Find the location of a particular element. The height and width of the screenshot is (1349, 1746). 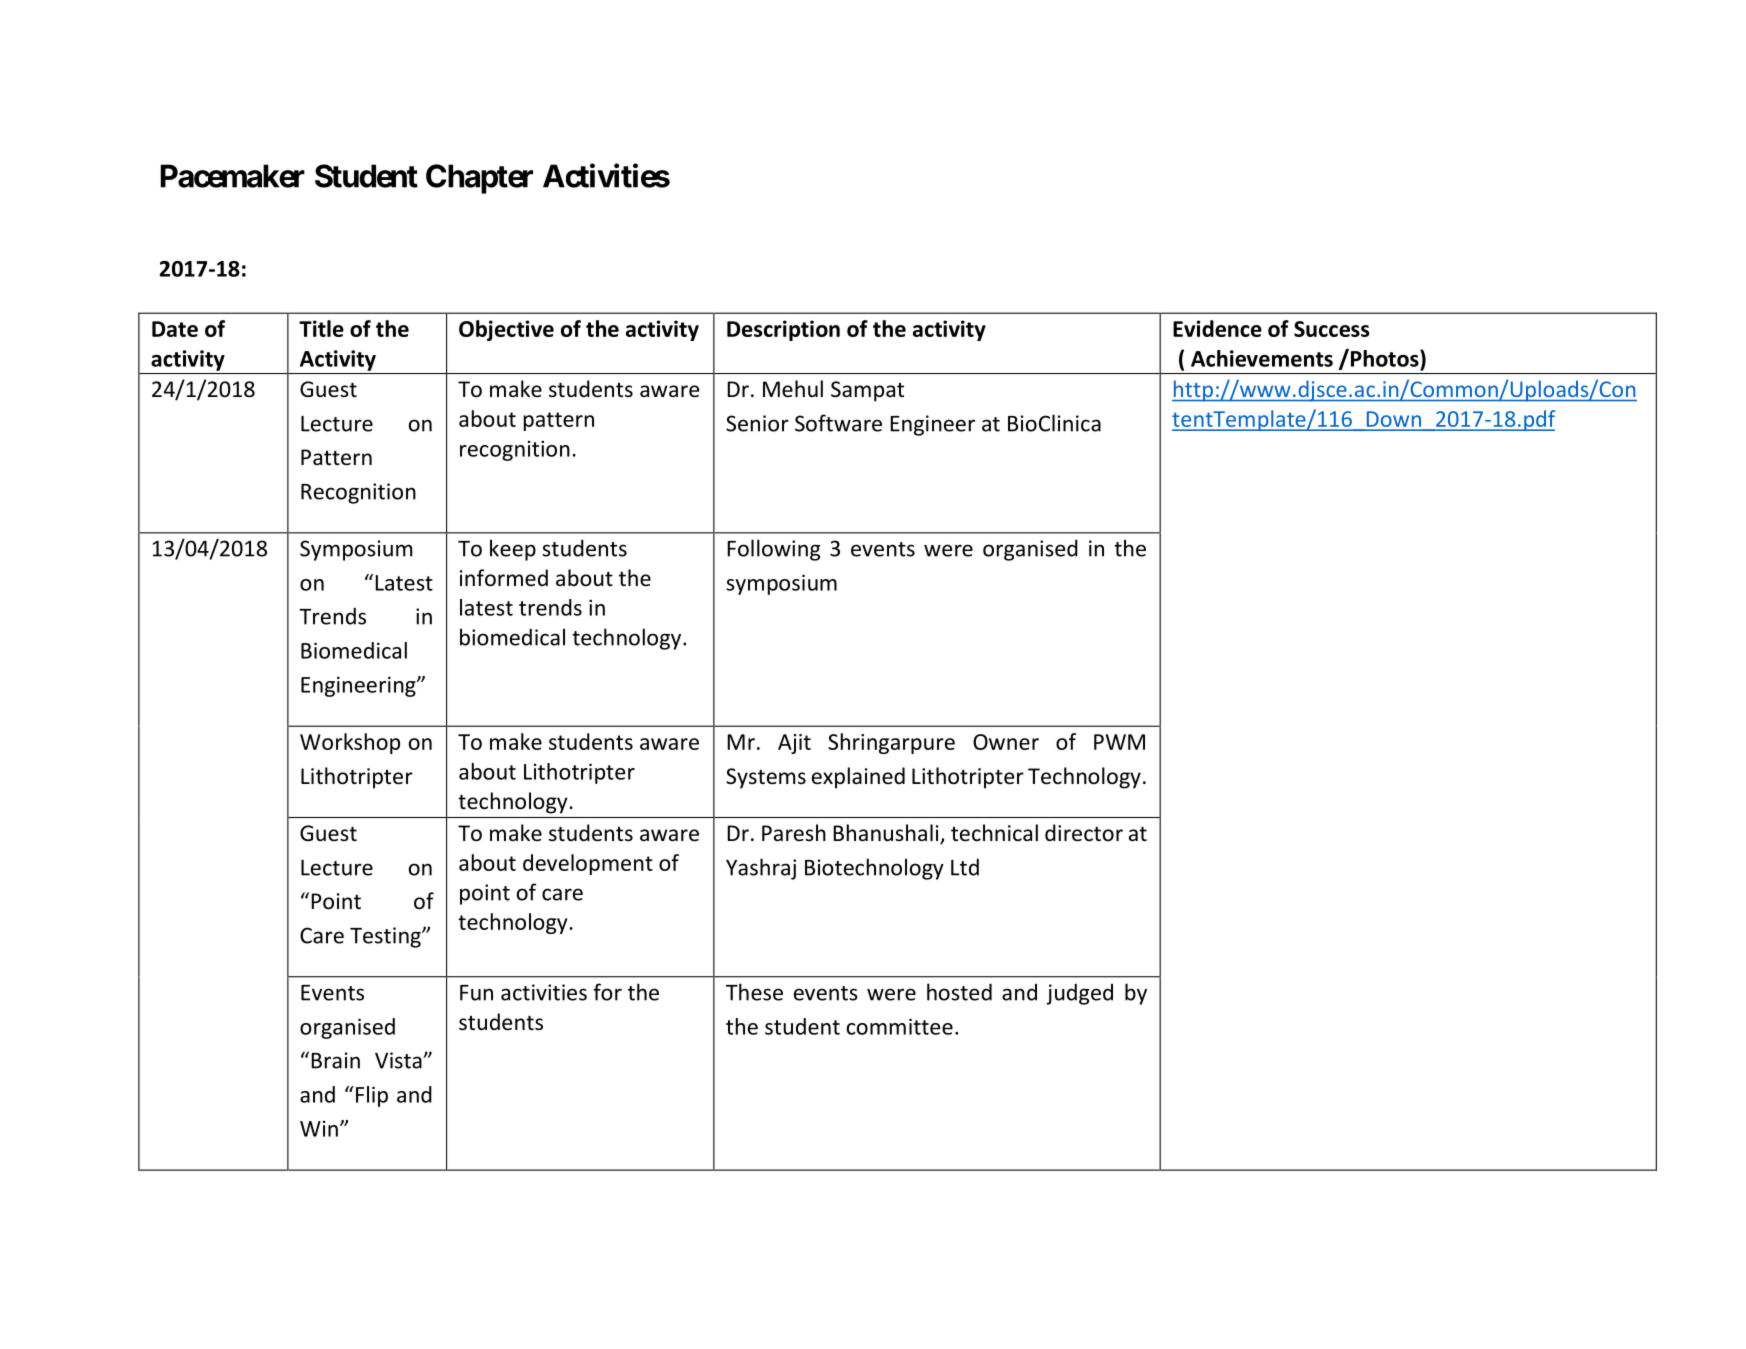

Title is located at coordinates (321, 328).
